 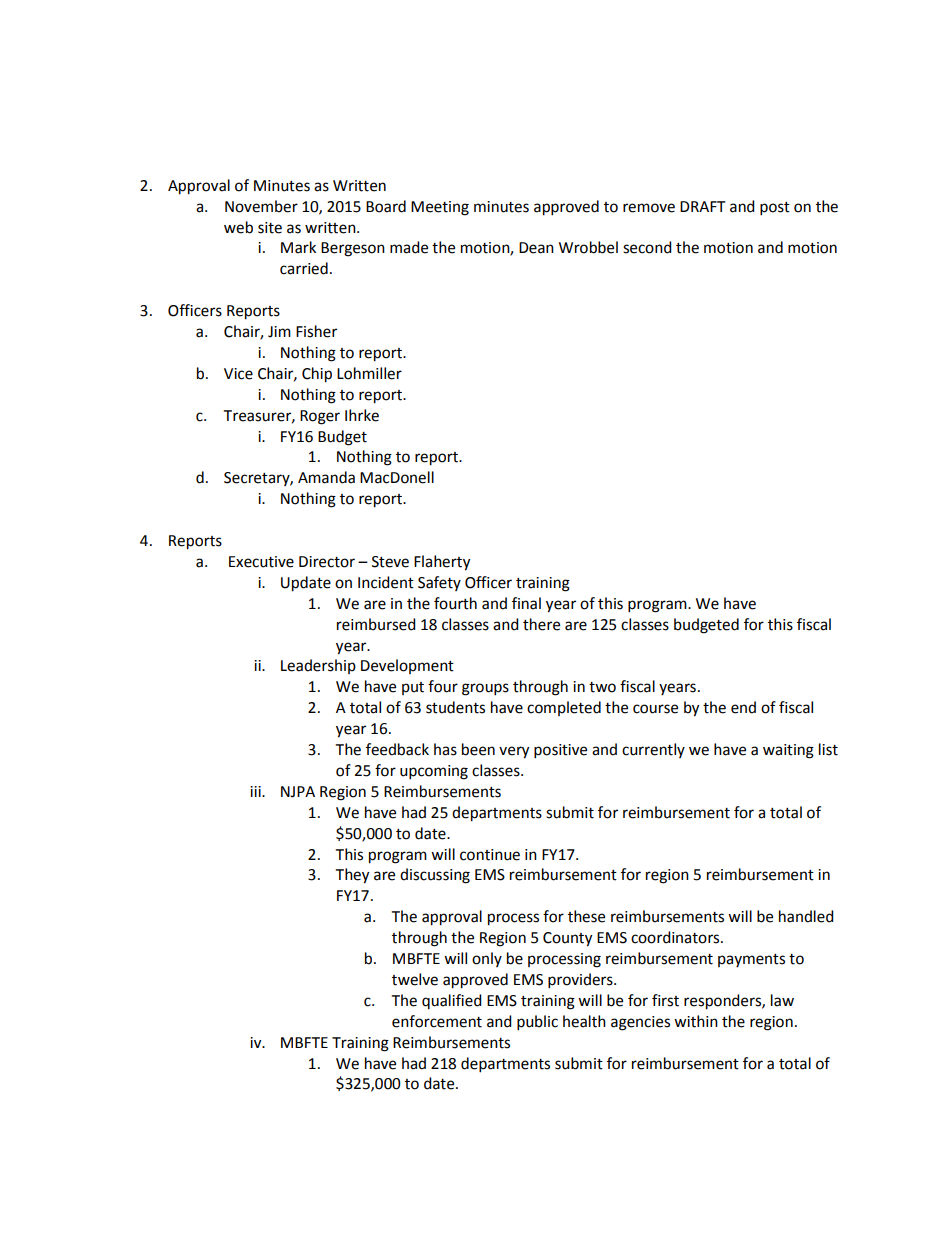 I want to click on post, so click(x=775, y=209).
